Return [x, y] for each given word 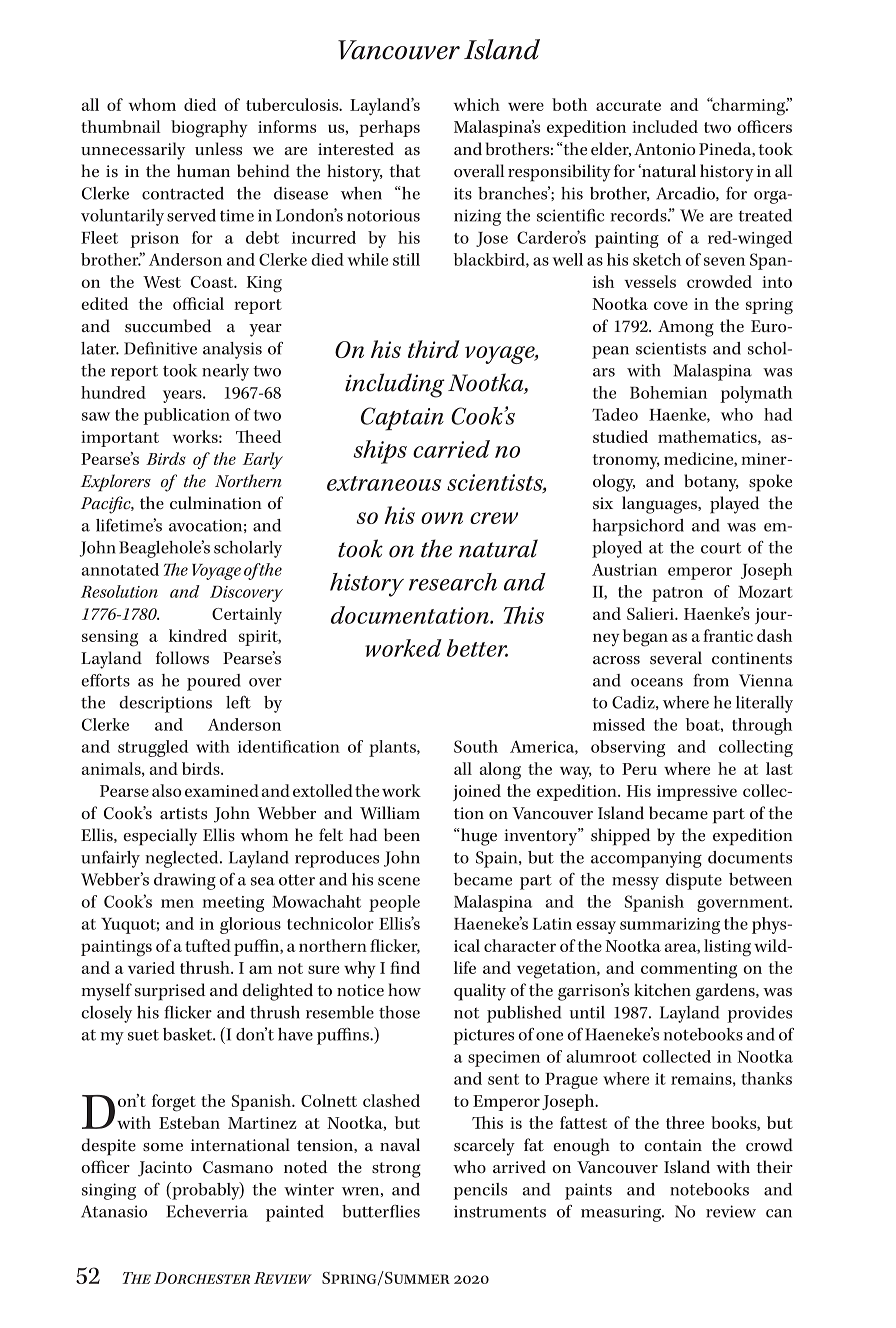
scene [399, 881]
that [404, 170]
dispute [694, 881]
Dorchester [202, 1278]
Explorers [116, 483]
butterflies [381, 1211]
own [442, 518]
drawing [185, 881]
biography [209, 129]
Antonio [664, 149]
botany [711, 483]
